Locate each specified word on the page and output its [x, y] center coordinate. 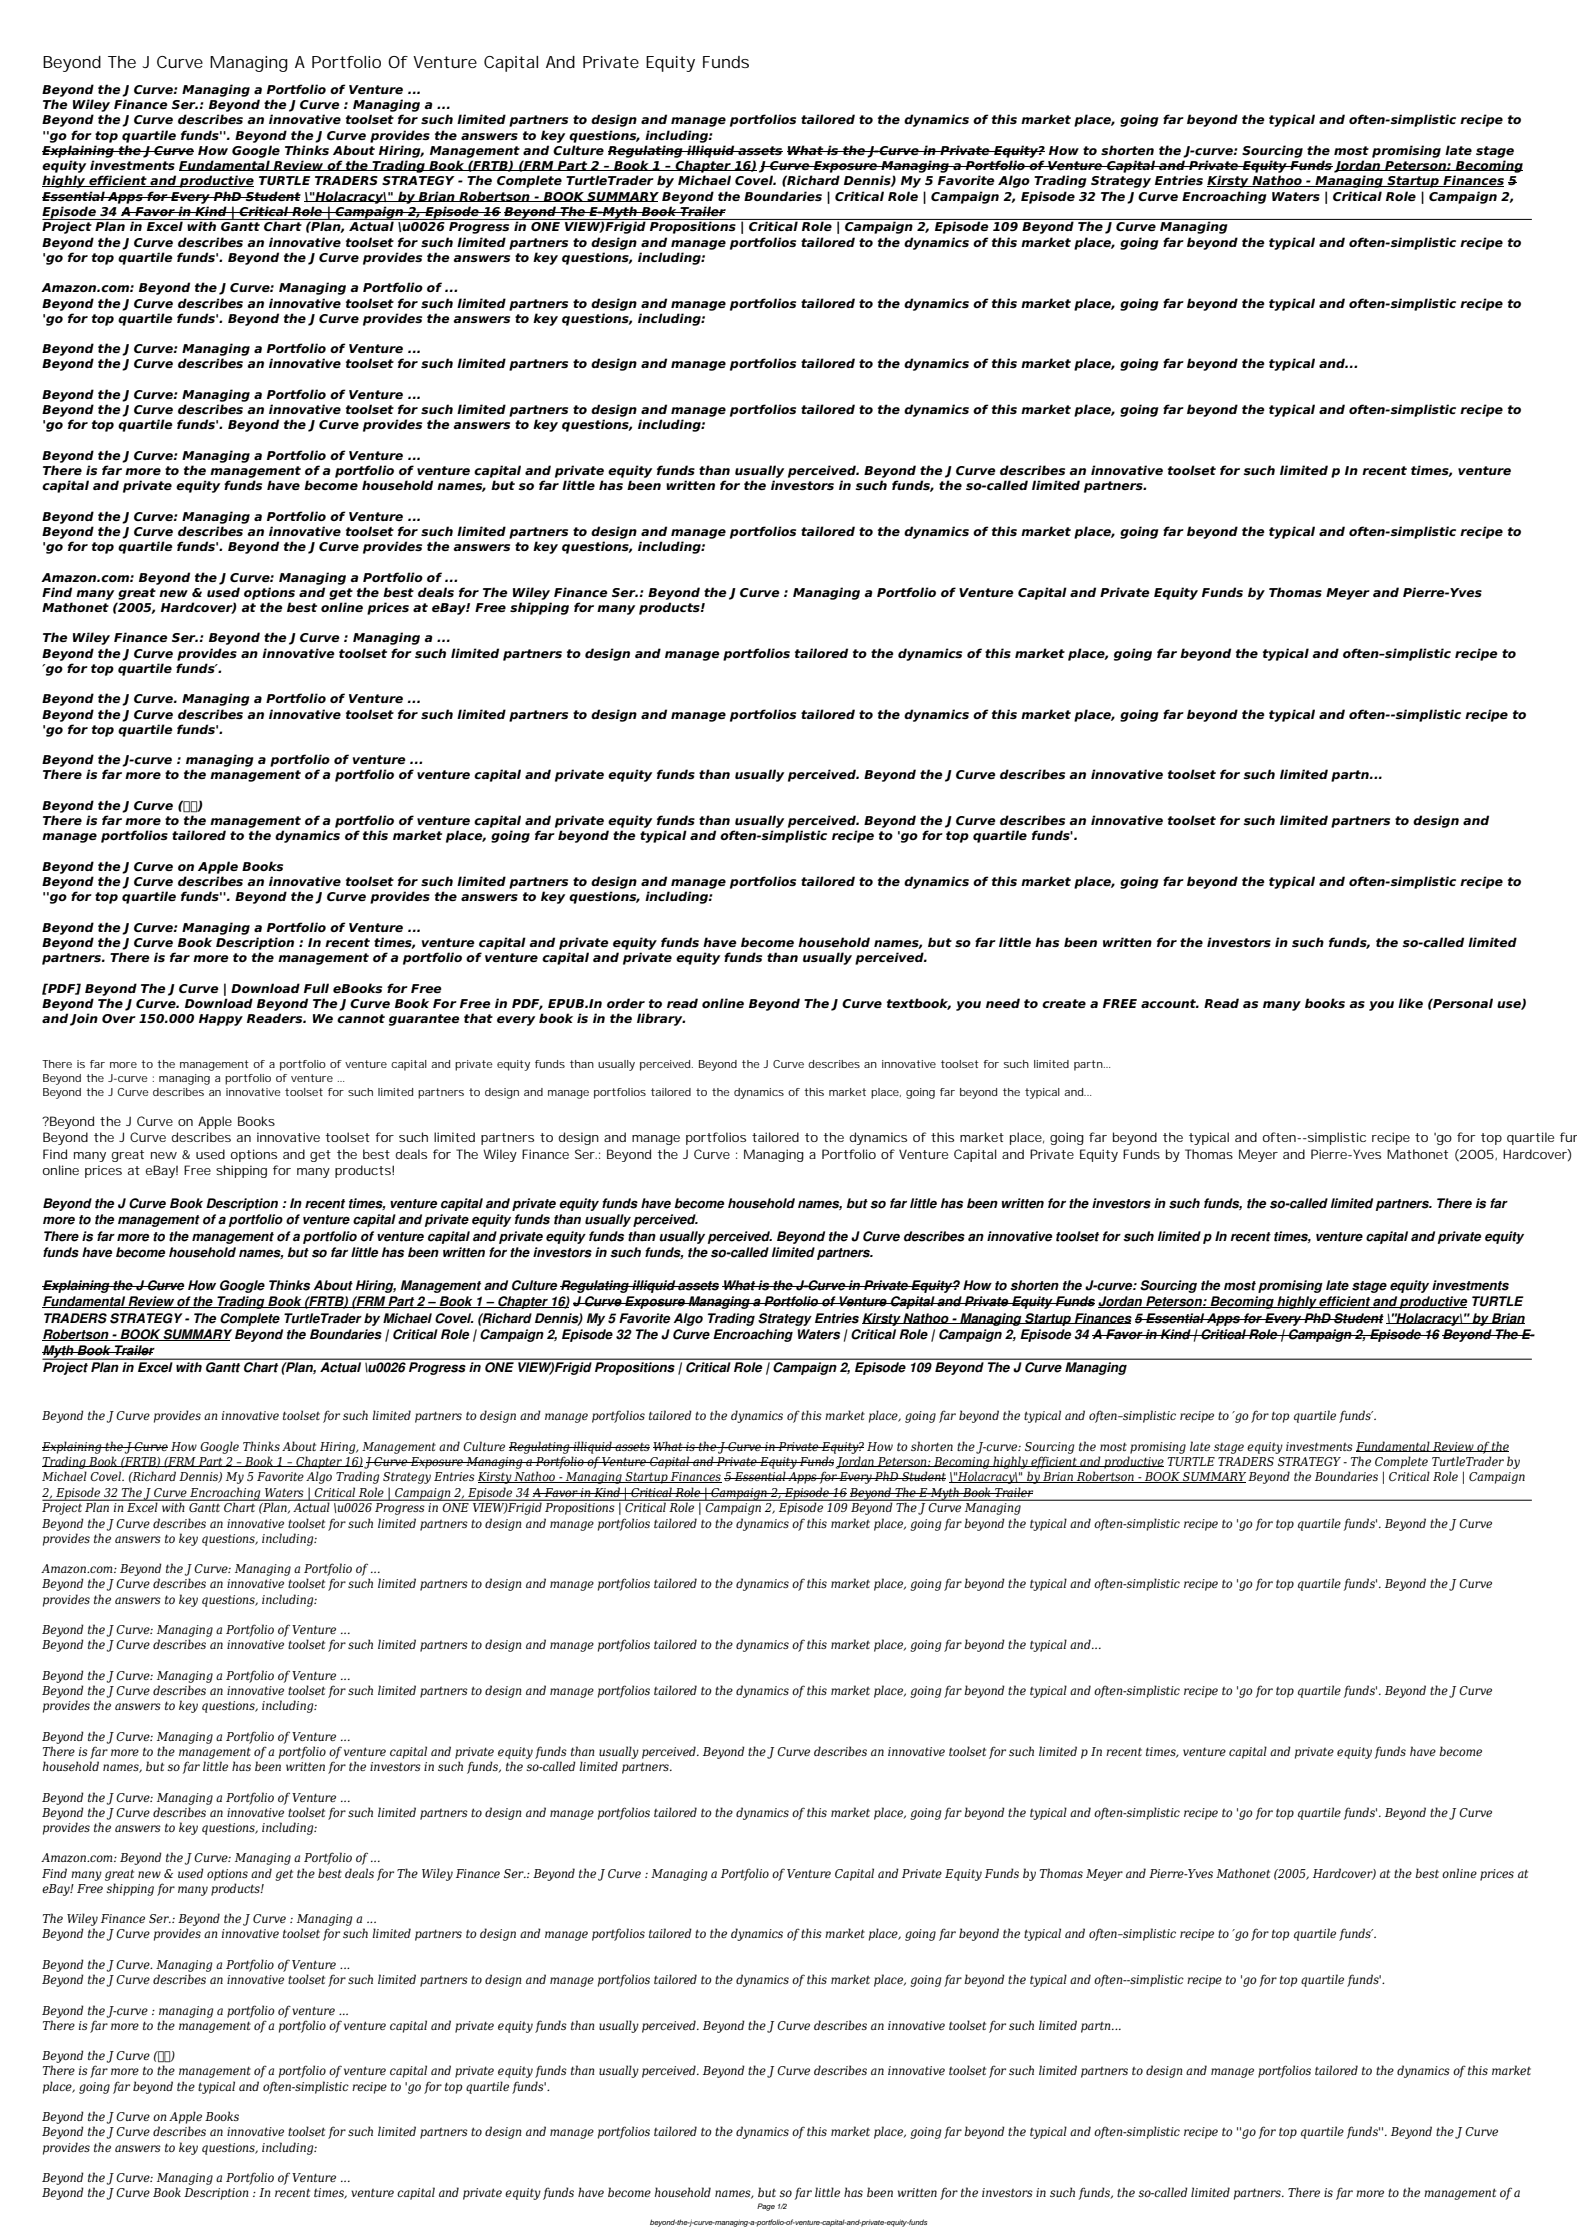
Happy [221, 1020]
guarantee [424, 1020]
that [478, 1018]
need [1003, 1003]
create [1064, 1003]
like [1410, 1003]
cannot [361, 1018]
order [626, 1003]
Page [766, 2207]
